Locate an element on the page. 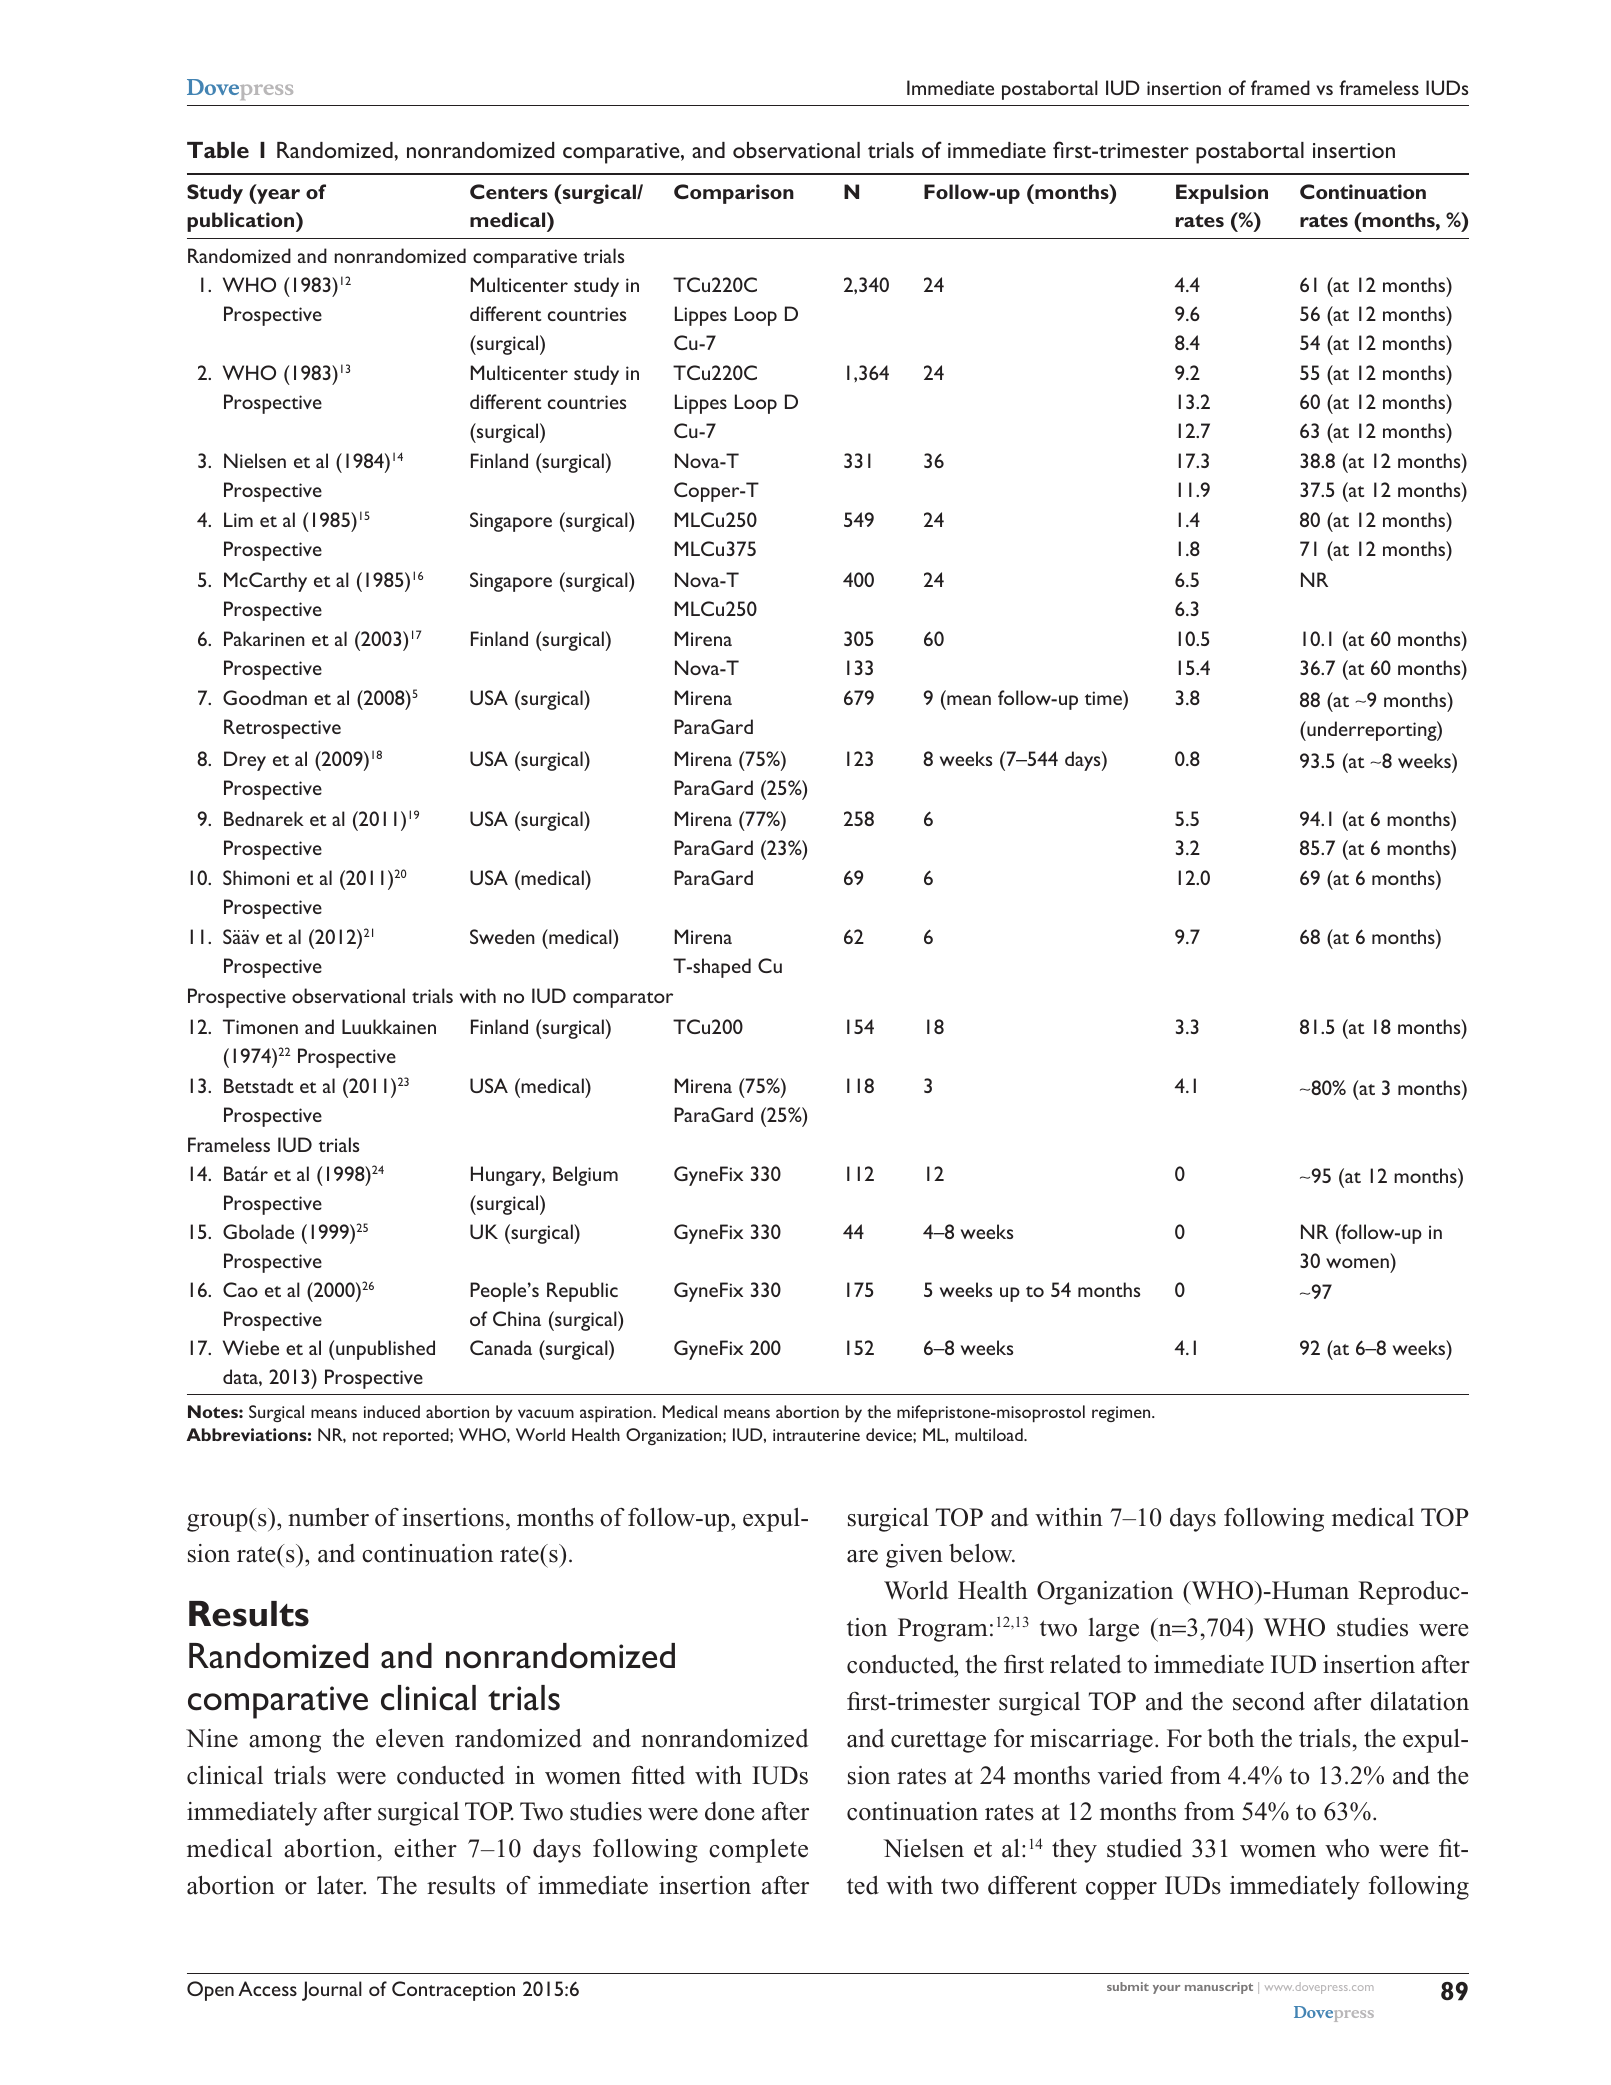  submit is located at coordinates (1128, 1986).
